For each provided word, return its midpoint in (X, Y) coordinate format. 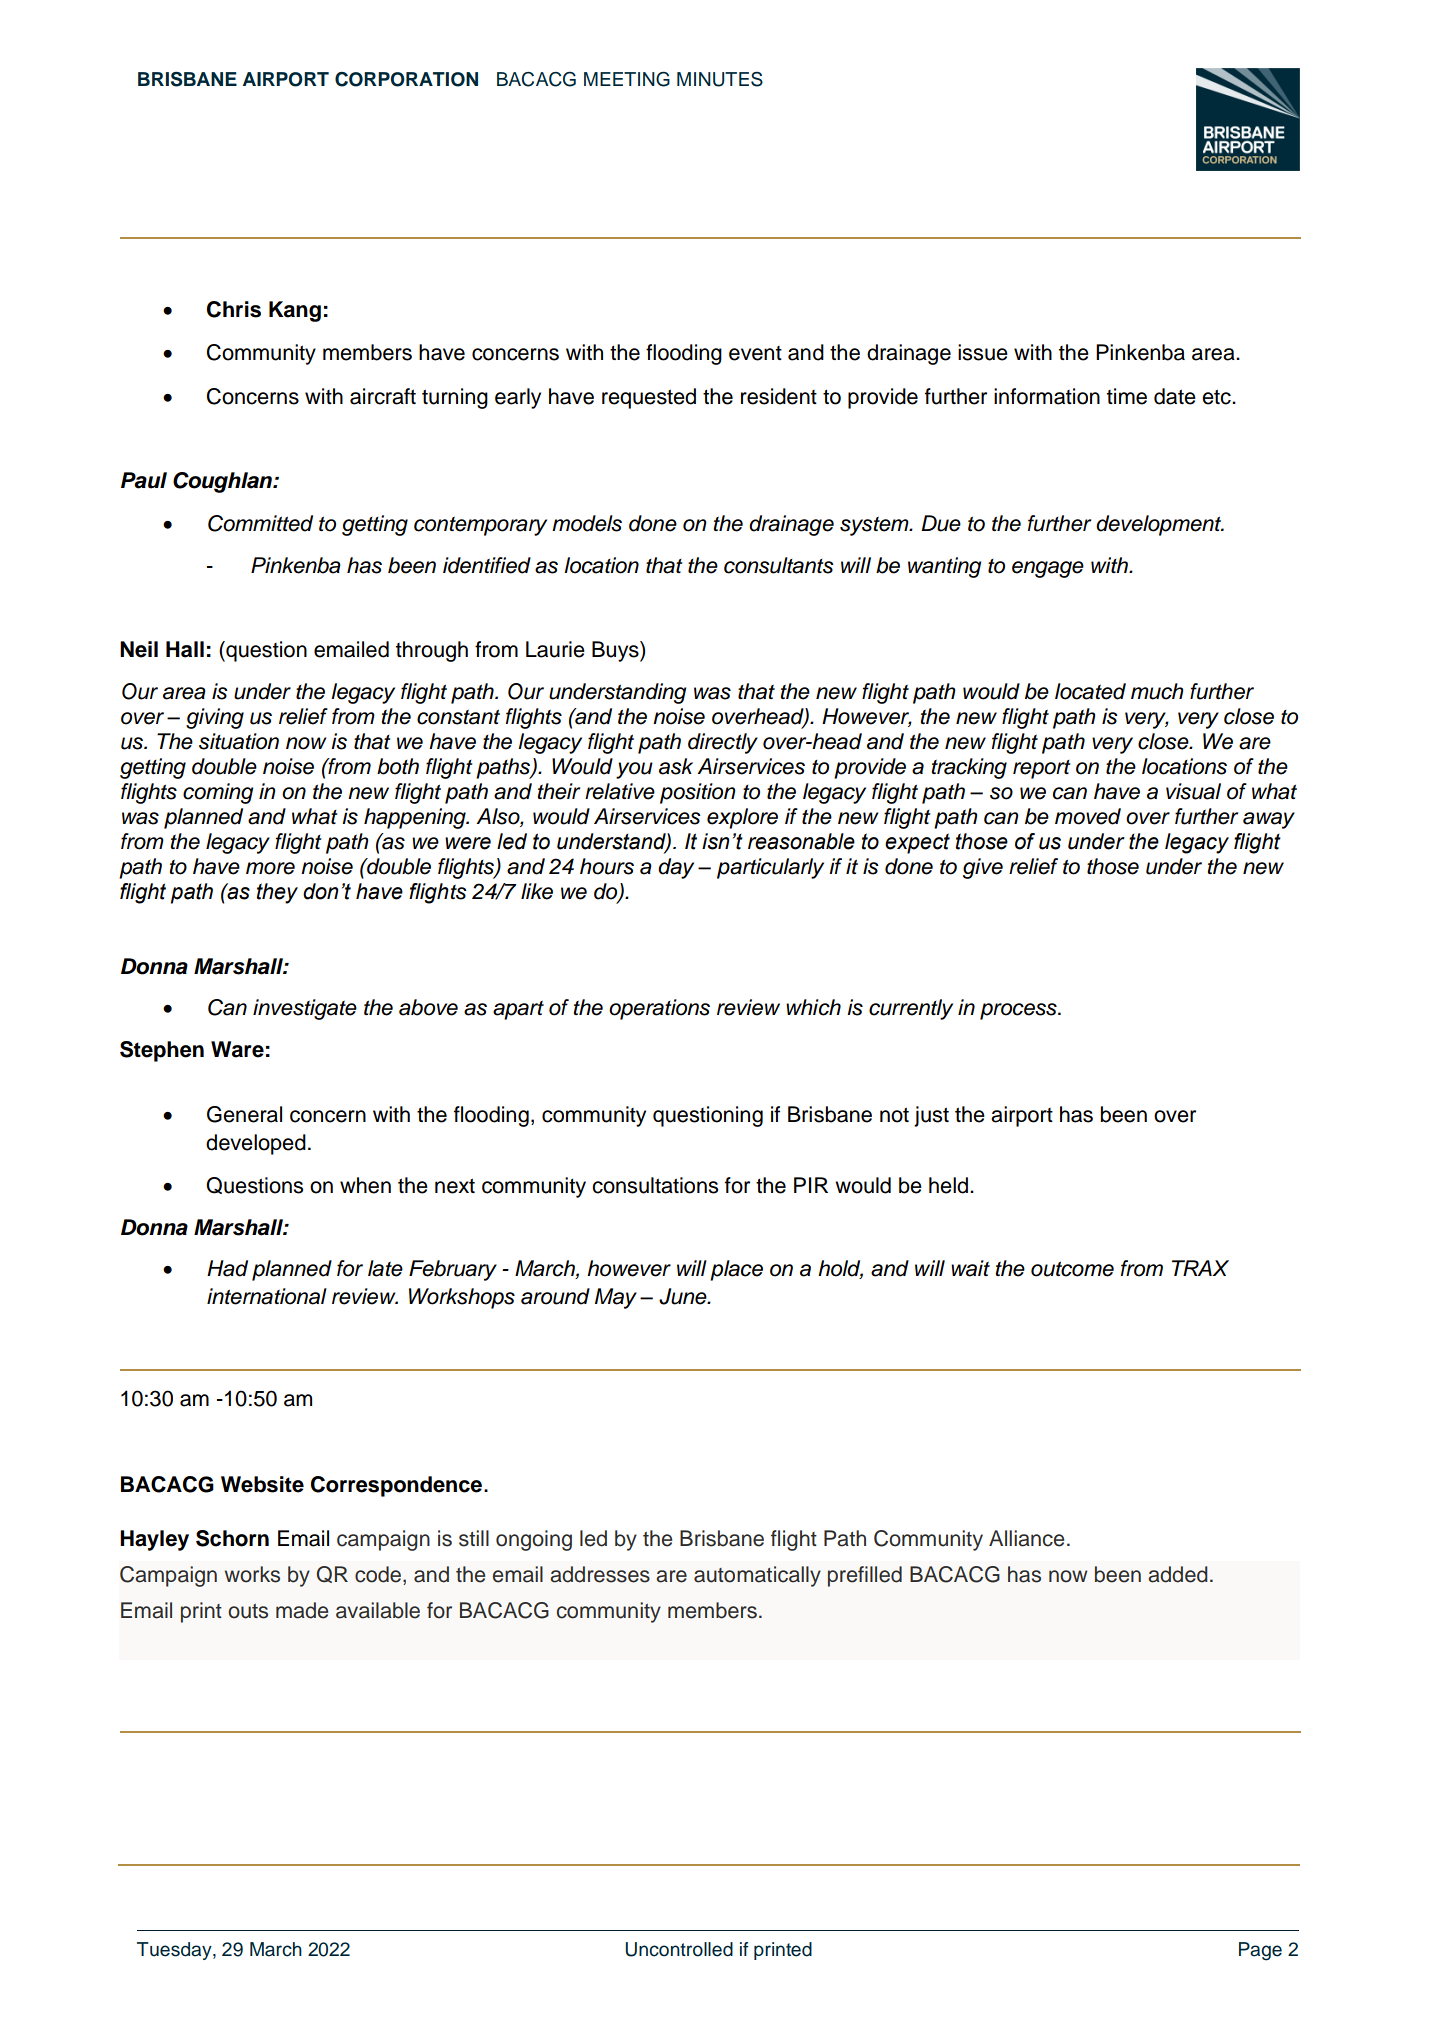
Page (1260, 1951)
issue (983, 352)
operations (659, 1009)
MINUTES (720, 79)
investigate (305, 1009)
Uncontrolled (679, 1949)
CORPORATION (406, 79)
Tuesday (175, 1951)
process (1019, 1011)
